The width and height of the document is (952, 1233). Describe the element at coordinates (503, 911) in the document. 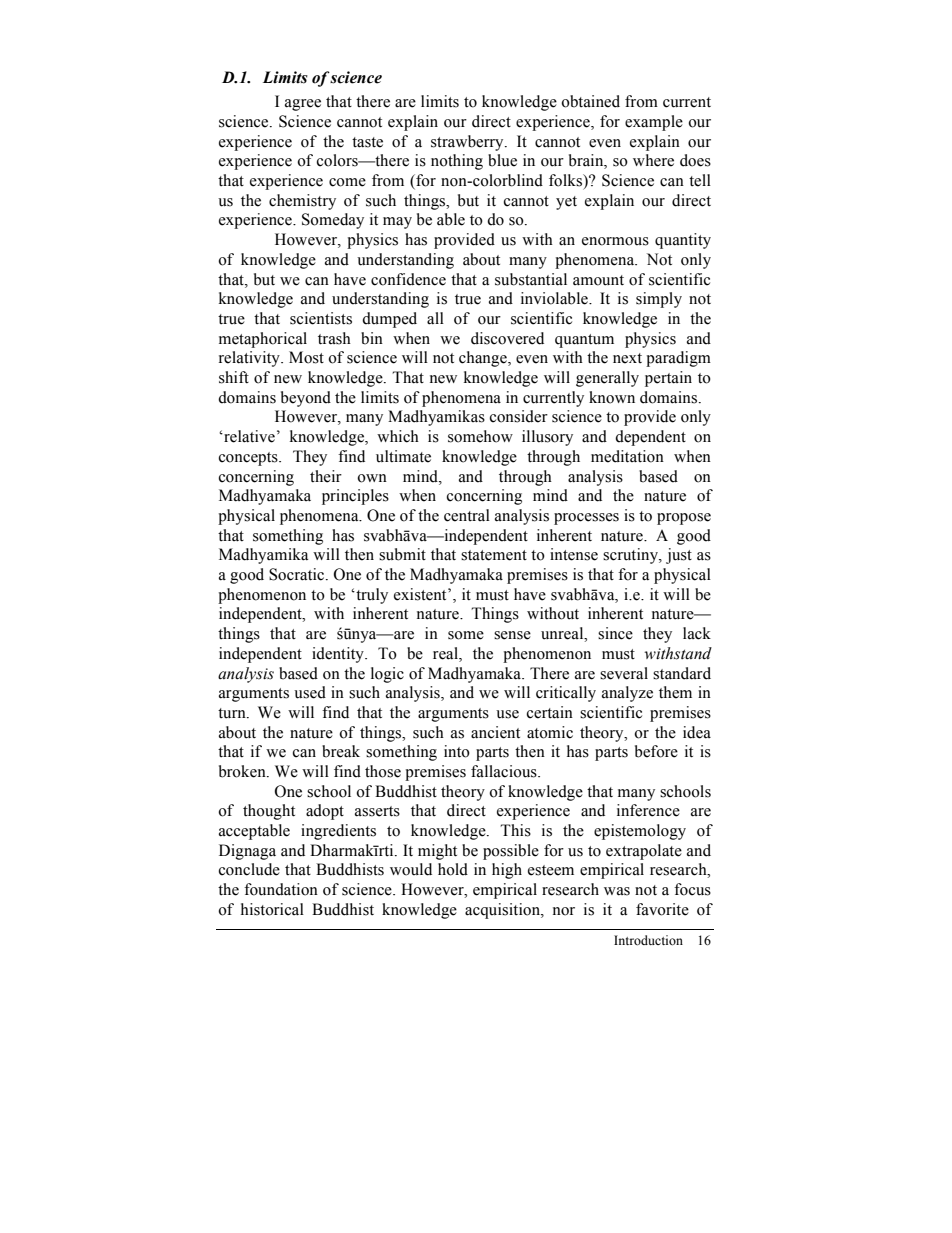

I see `acquisition` at that location.
